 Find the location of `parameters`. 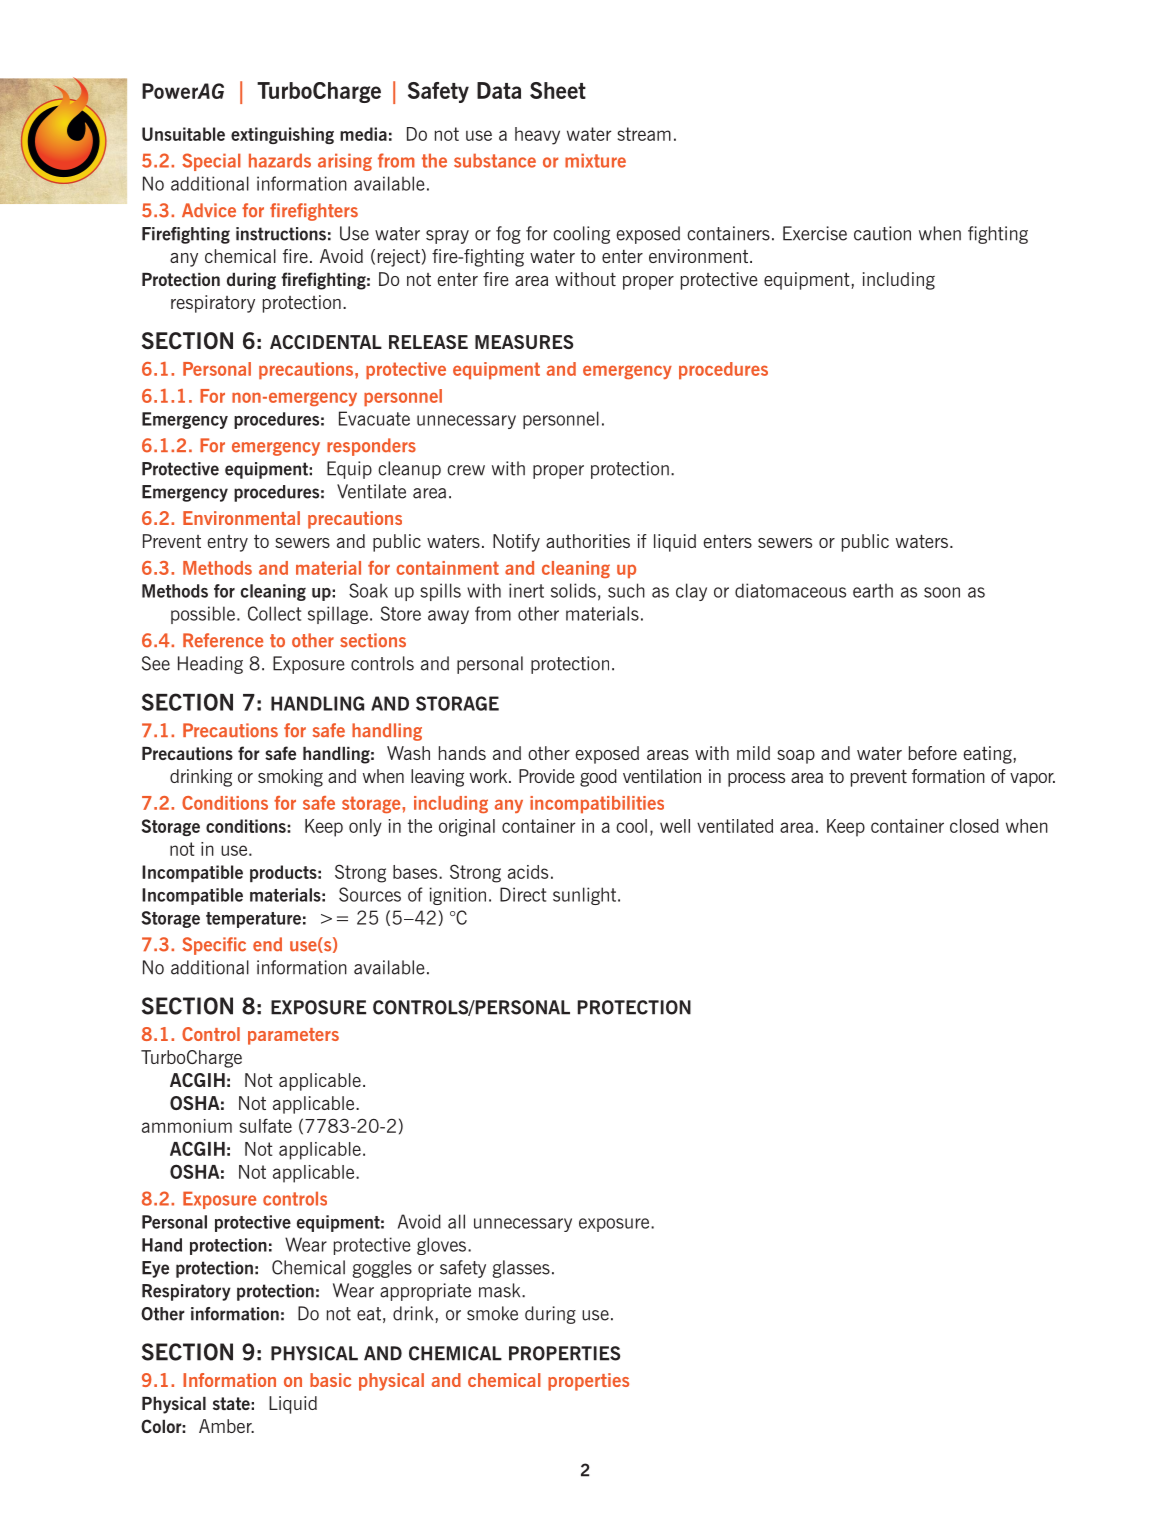

parameters is located at coordinates (293, 1036).
